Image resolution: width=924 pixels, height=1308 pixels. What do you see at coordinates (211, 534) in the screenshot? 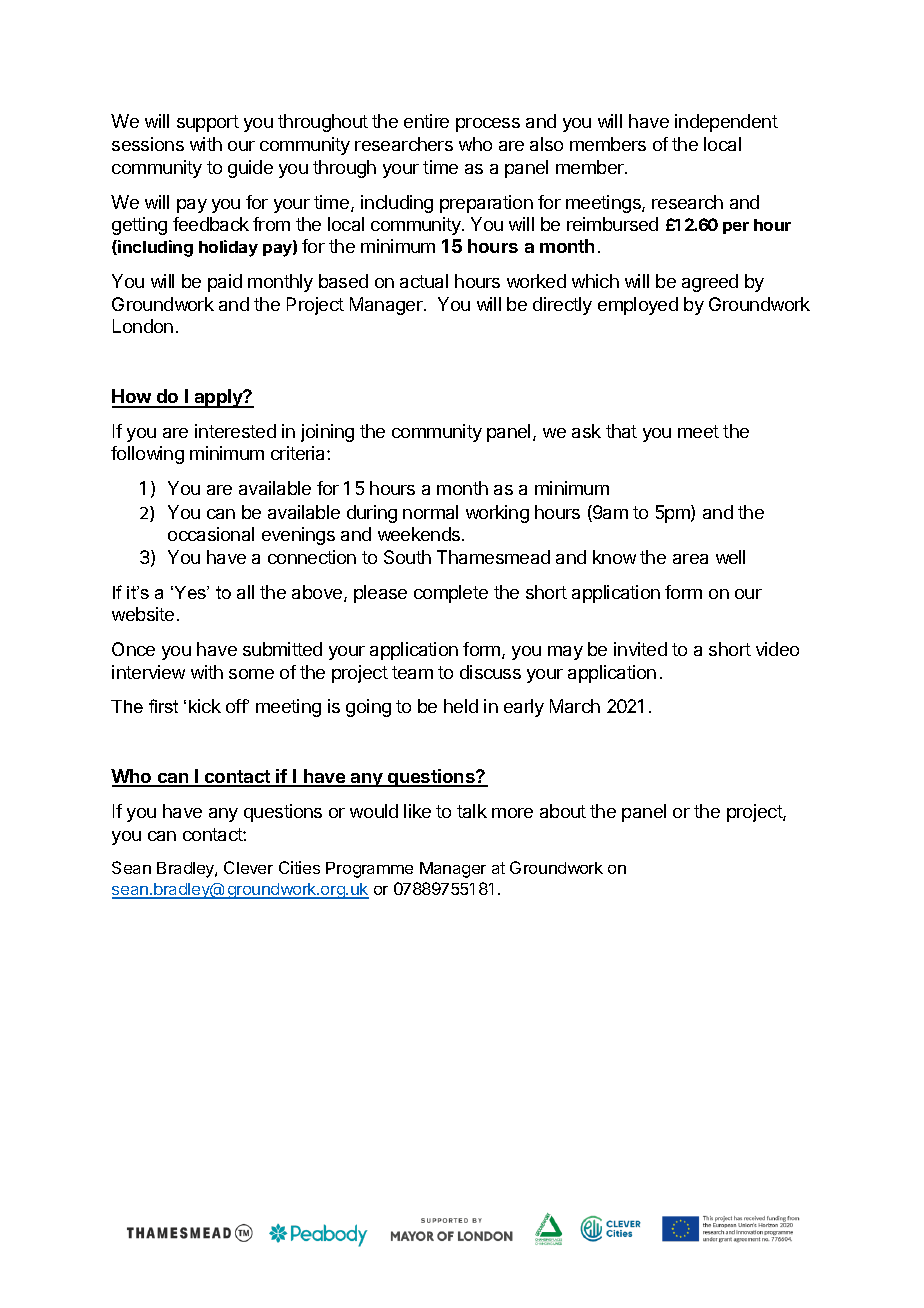
I see `occasional` at bounding box center [211, 534].
